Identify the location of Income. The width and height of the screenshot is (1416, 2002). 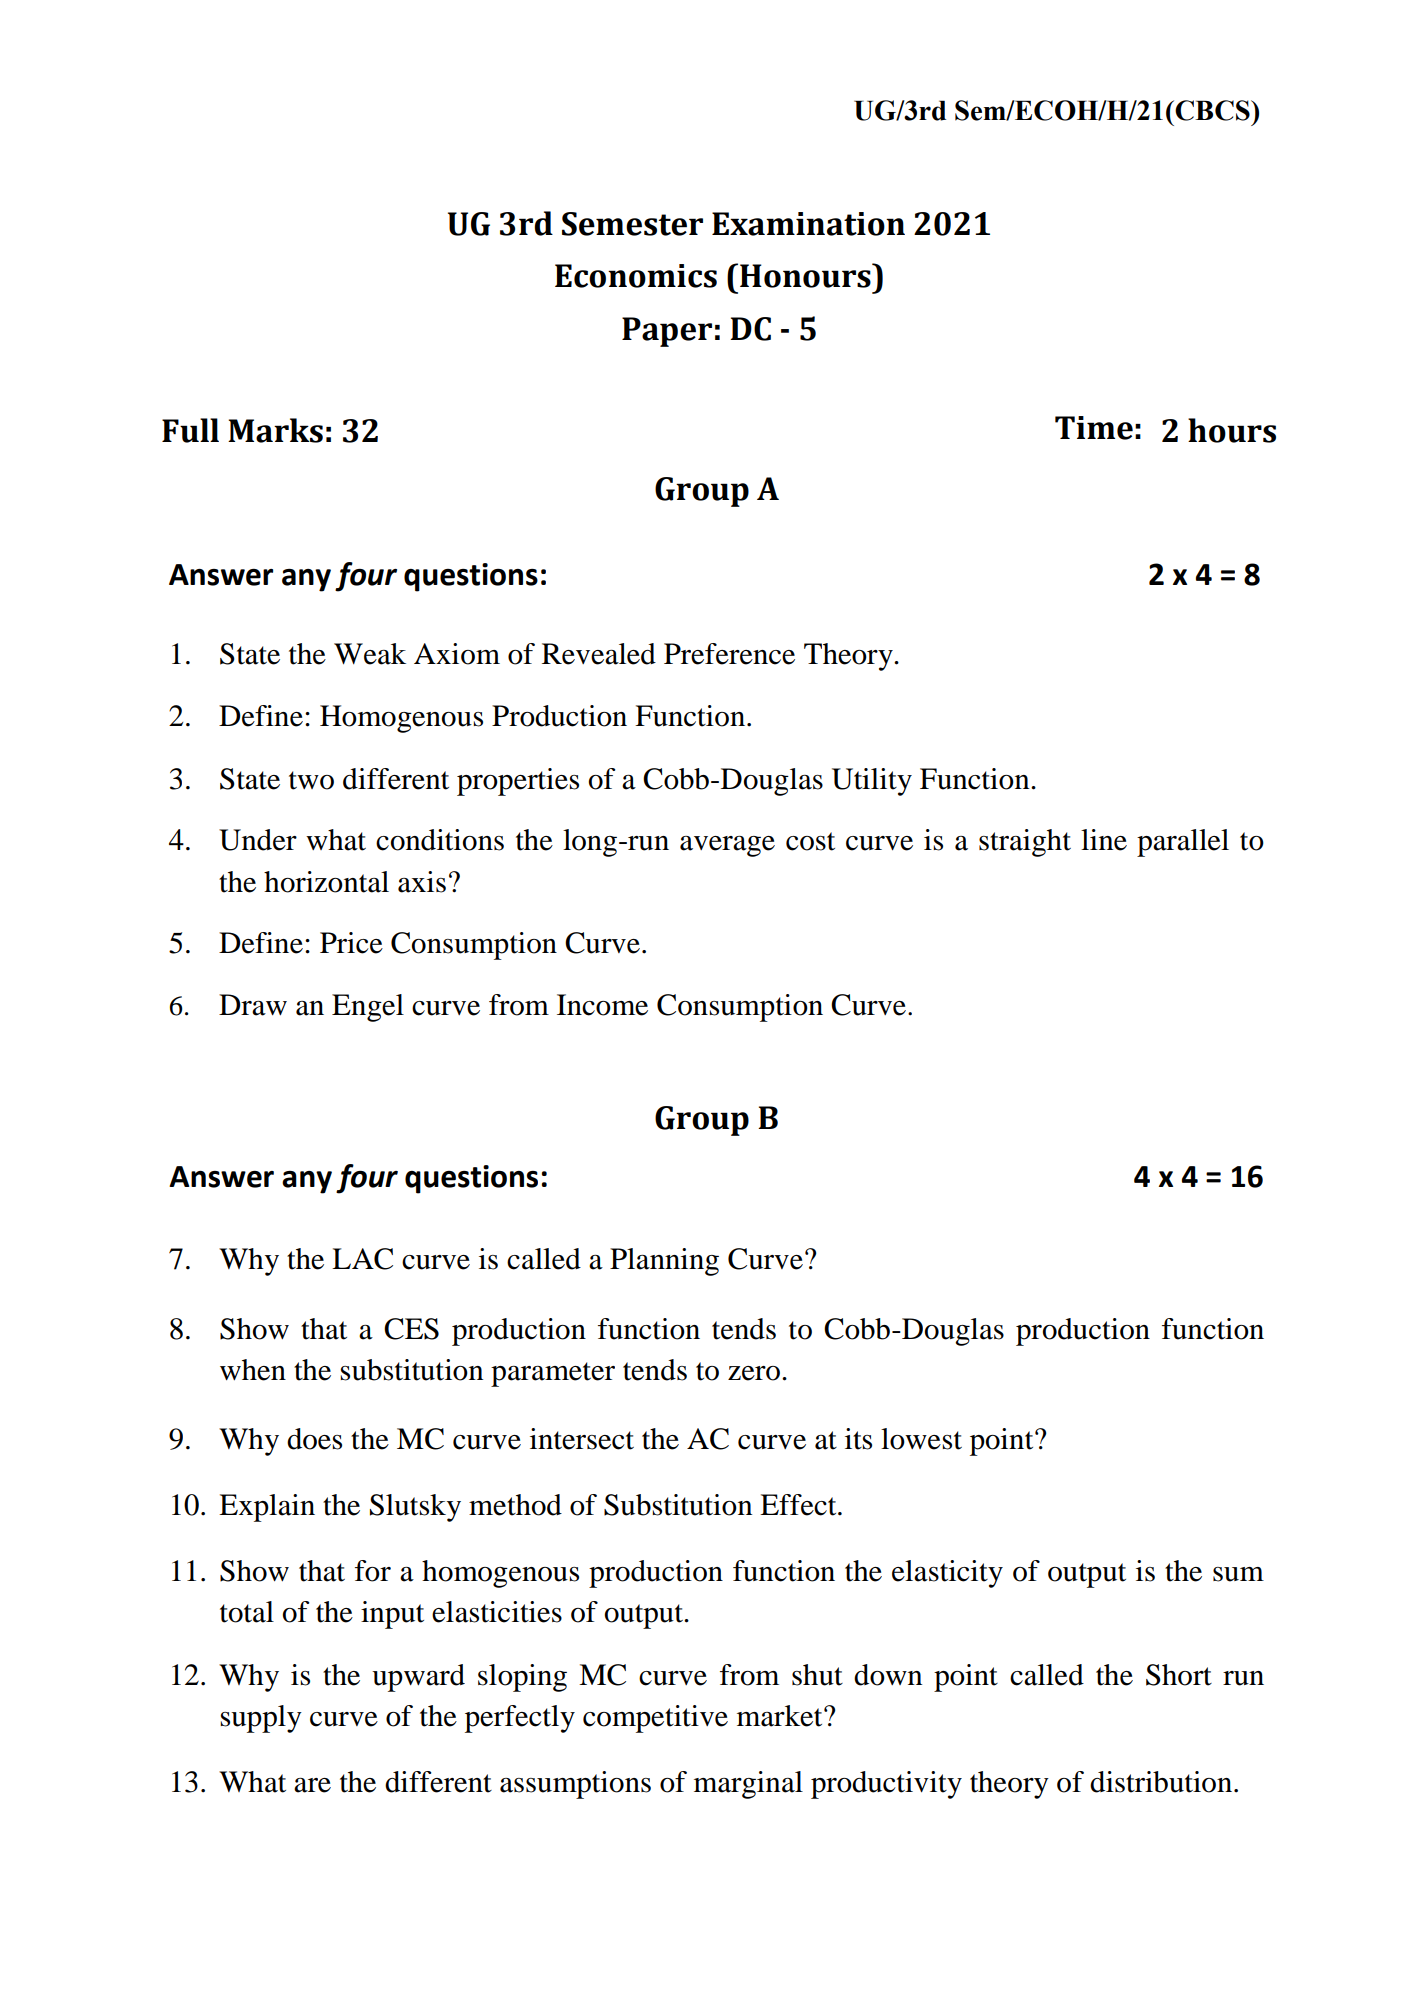
(602, 1005).
